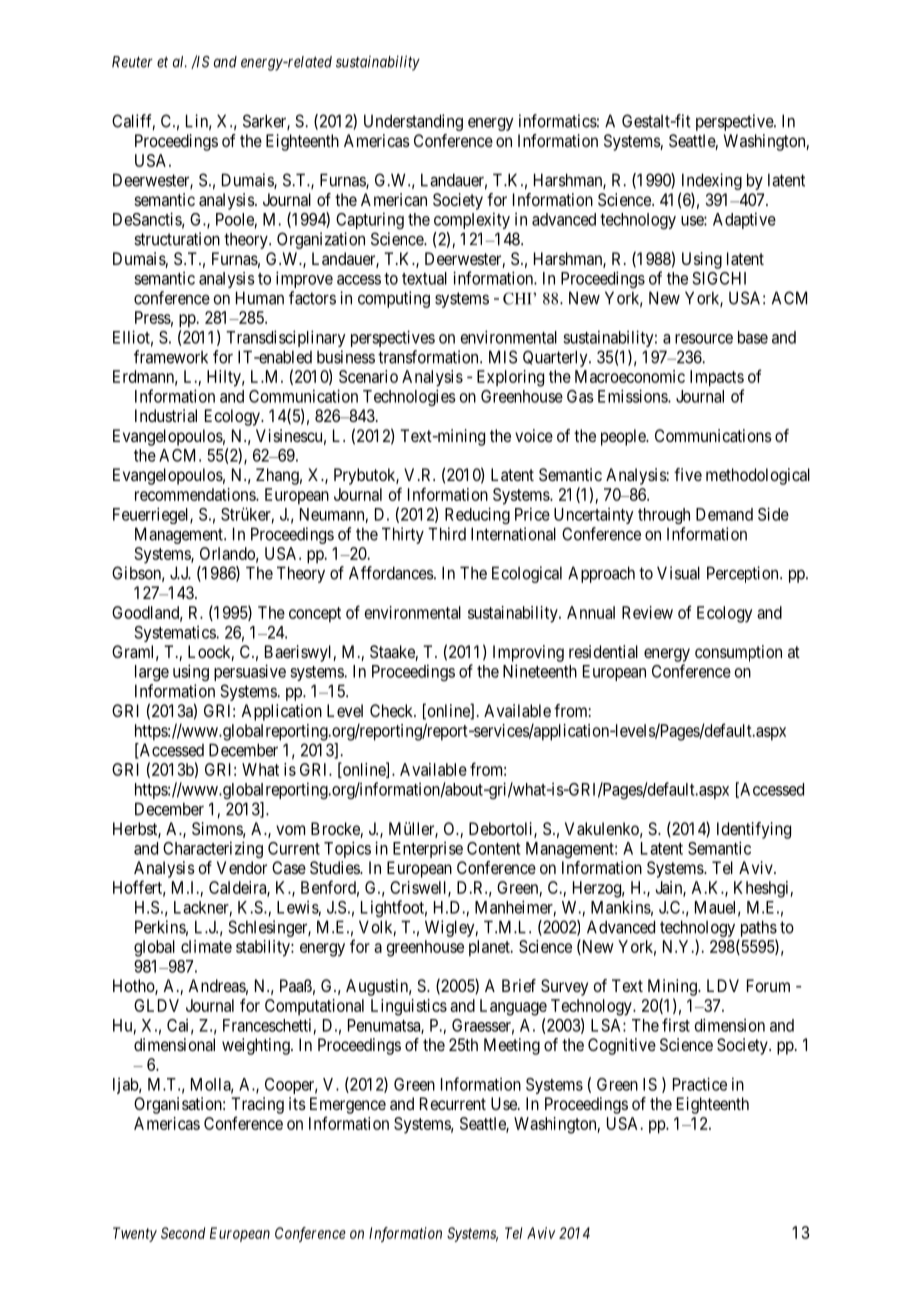 The height and width of the screenshot is (1308, 924). Describe the element at coordinates (196, 494) in the screenshot. I see `recommendations` at that location.
